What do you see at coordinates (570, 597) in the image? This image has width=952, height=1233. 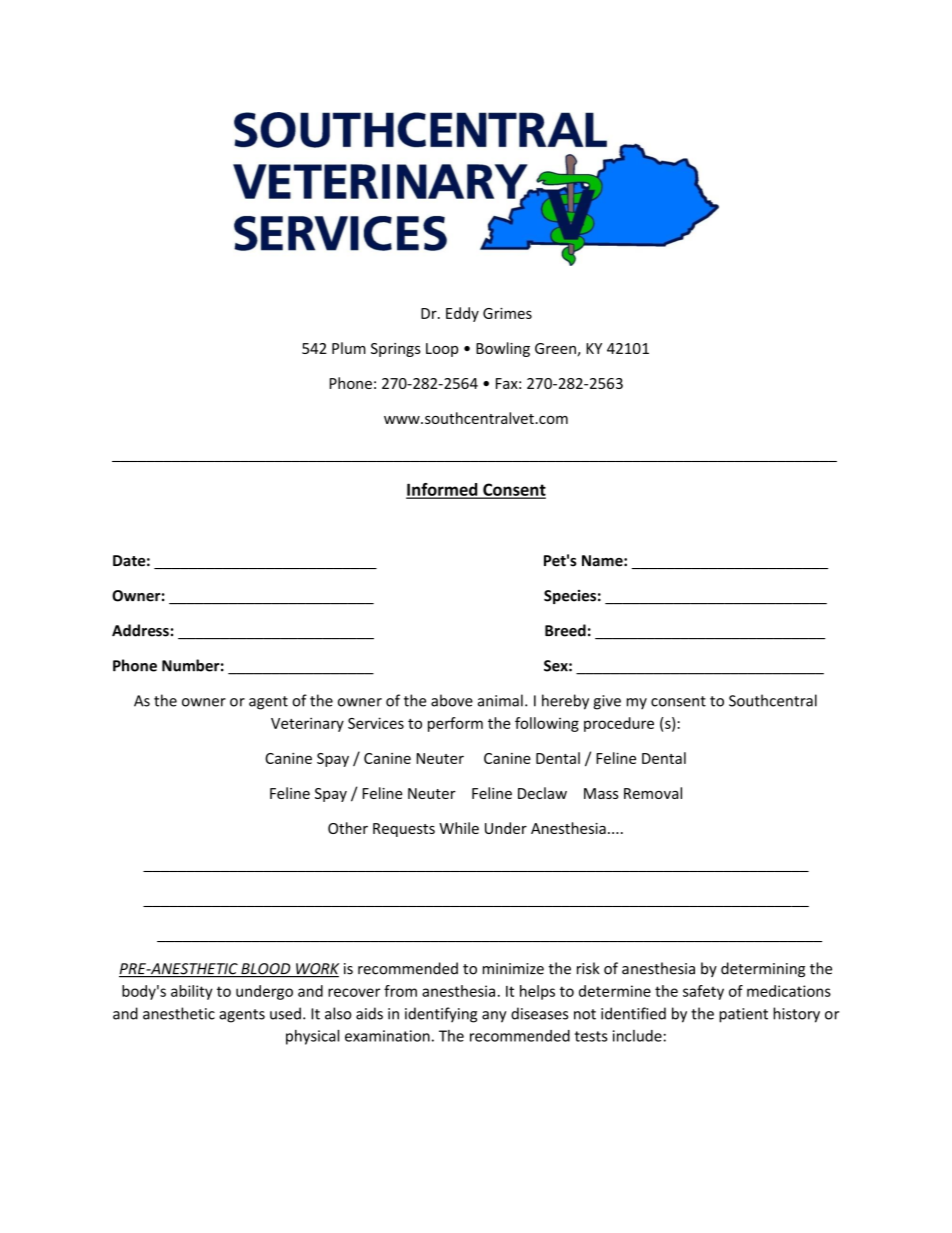 I see `Species` at bounding box center [570, 597].
